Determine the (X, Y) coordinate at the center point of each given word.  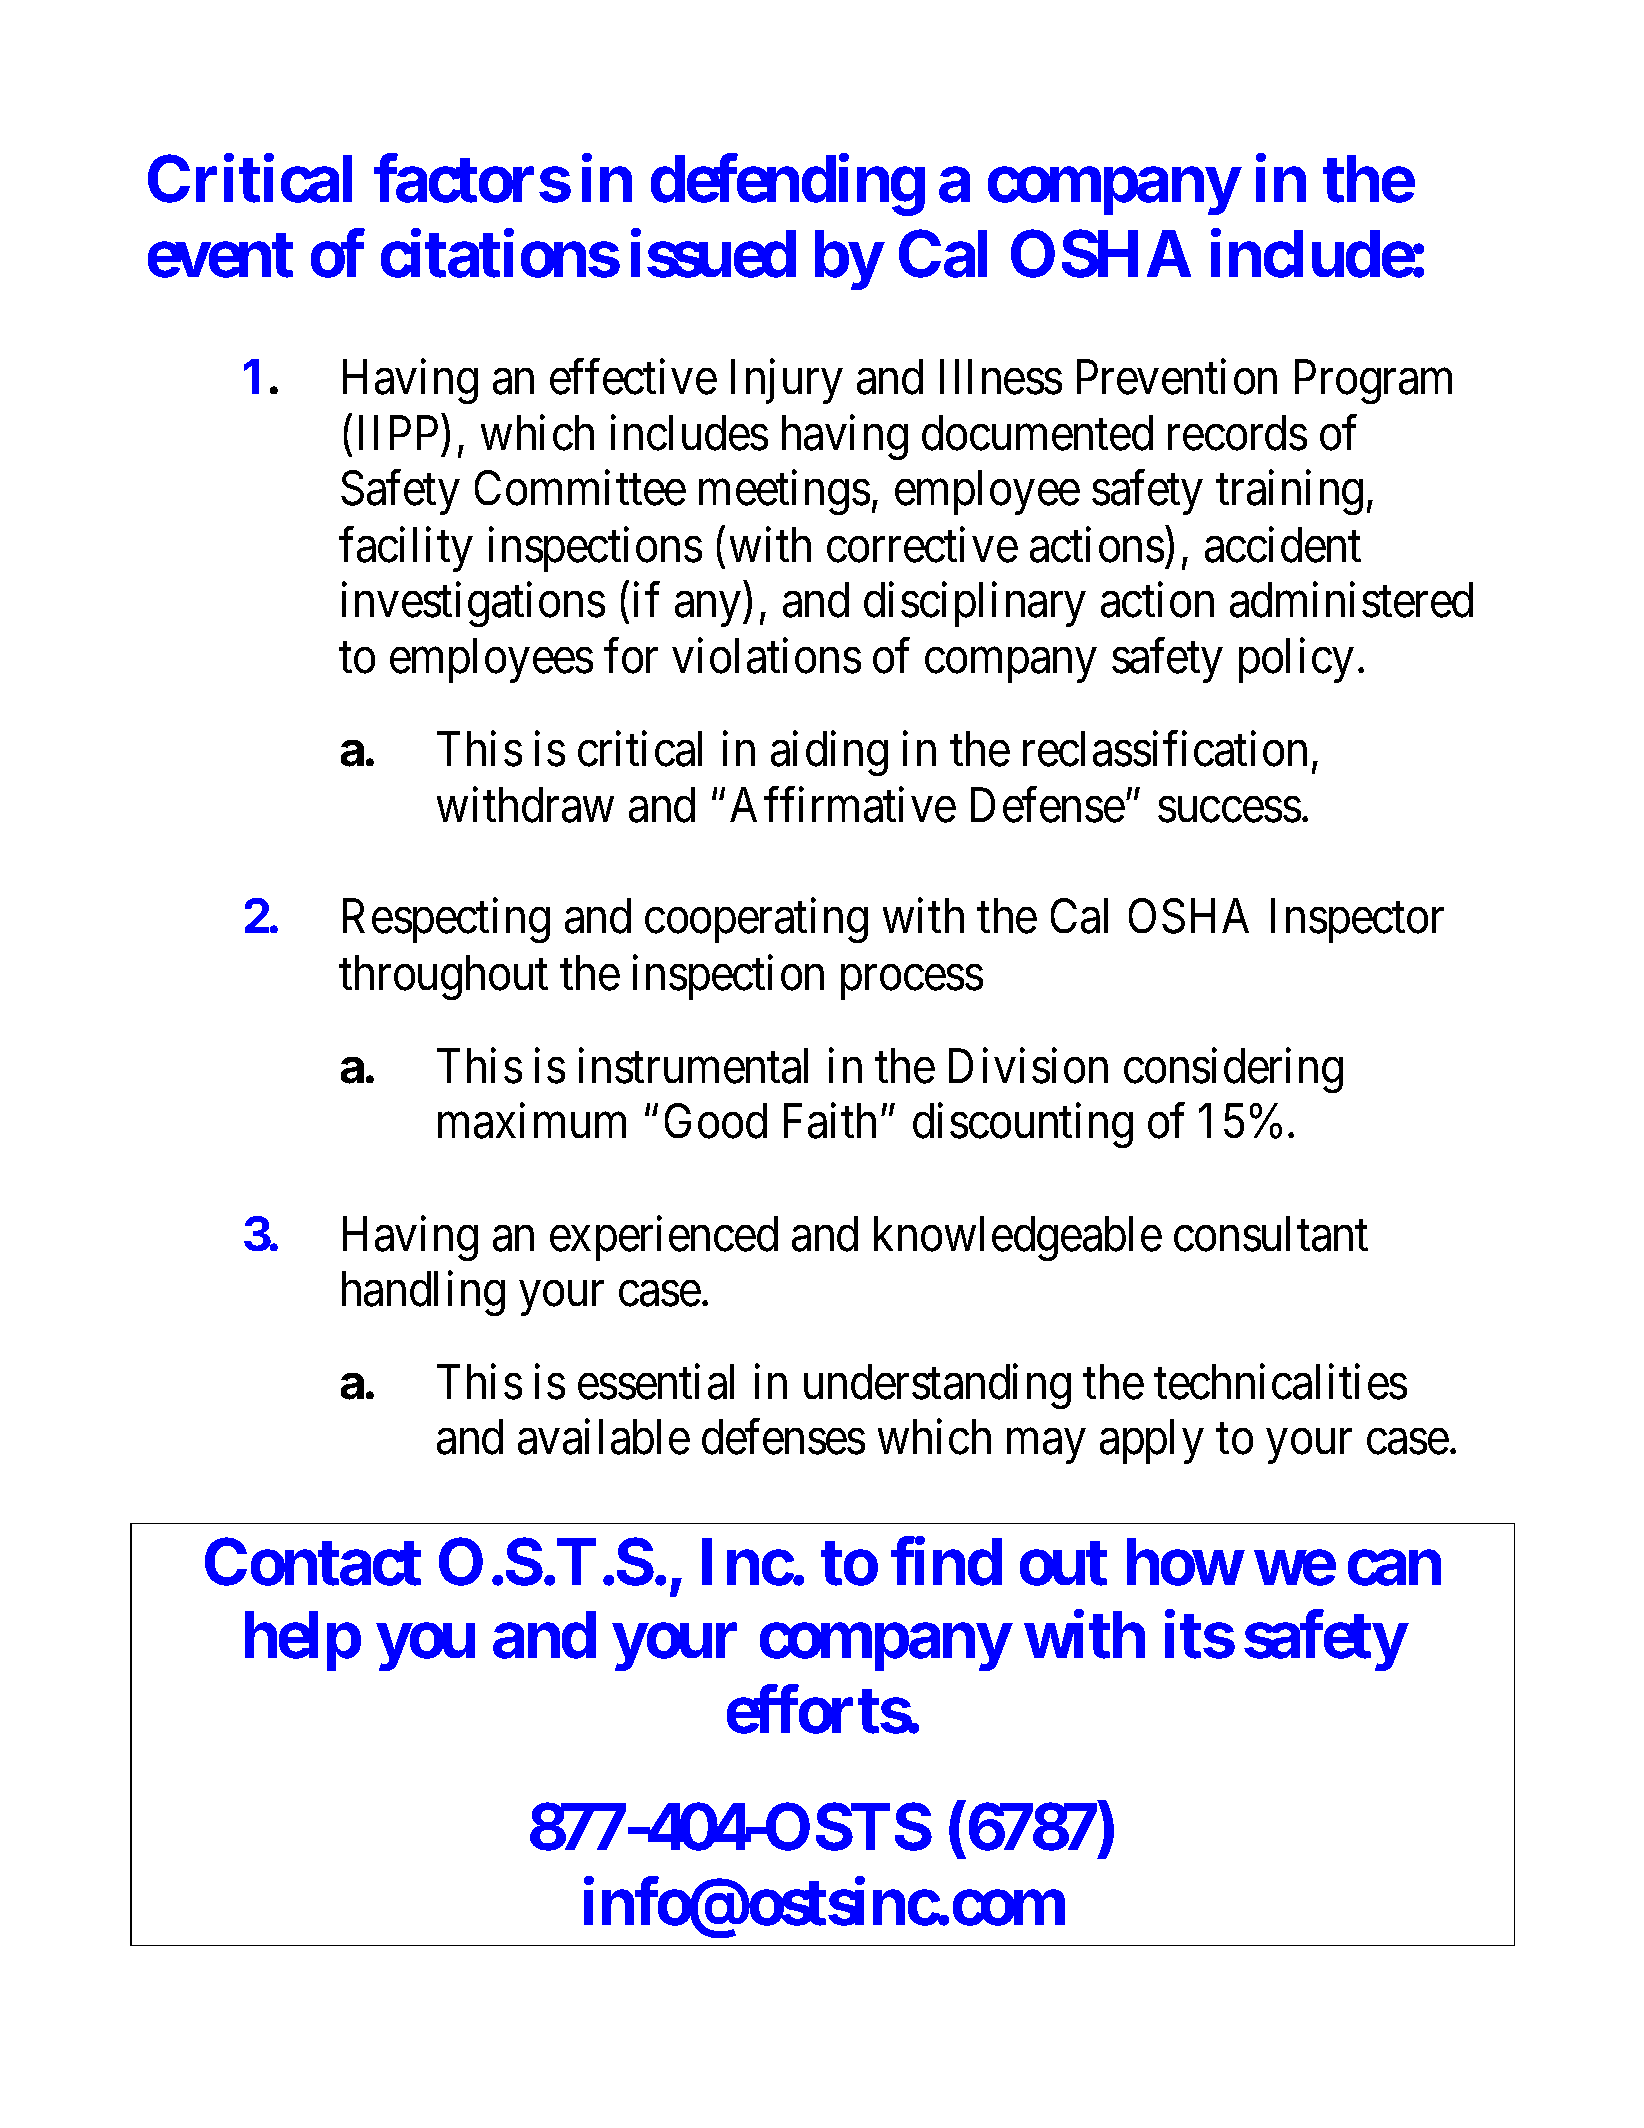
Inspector (1357, 921)
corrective (922, 545)
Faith (830, 1121)
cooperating (756, 921)
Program (1373, 382)
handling (423, 1293)
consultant (1271, 1234)
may (1046, 1447)
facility (406, 549)
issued (713, 254)
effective (633, 377)
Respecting (446, 921)
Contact (313, 1562)
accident (1283, 545)
